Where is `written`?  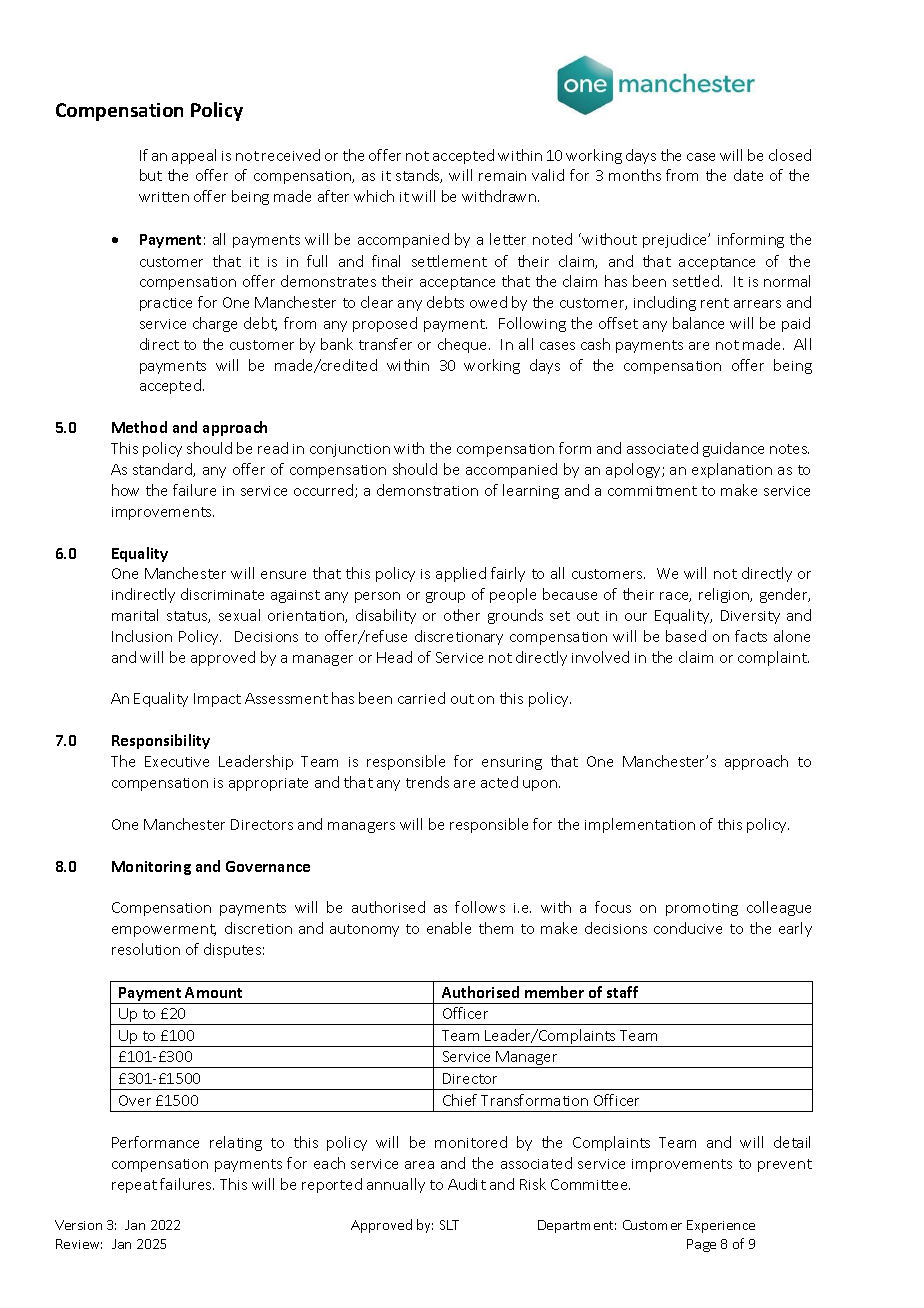 written is located at coordinates (164, 197).
